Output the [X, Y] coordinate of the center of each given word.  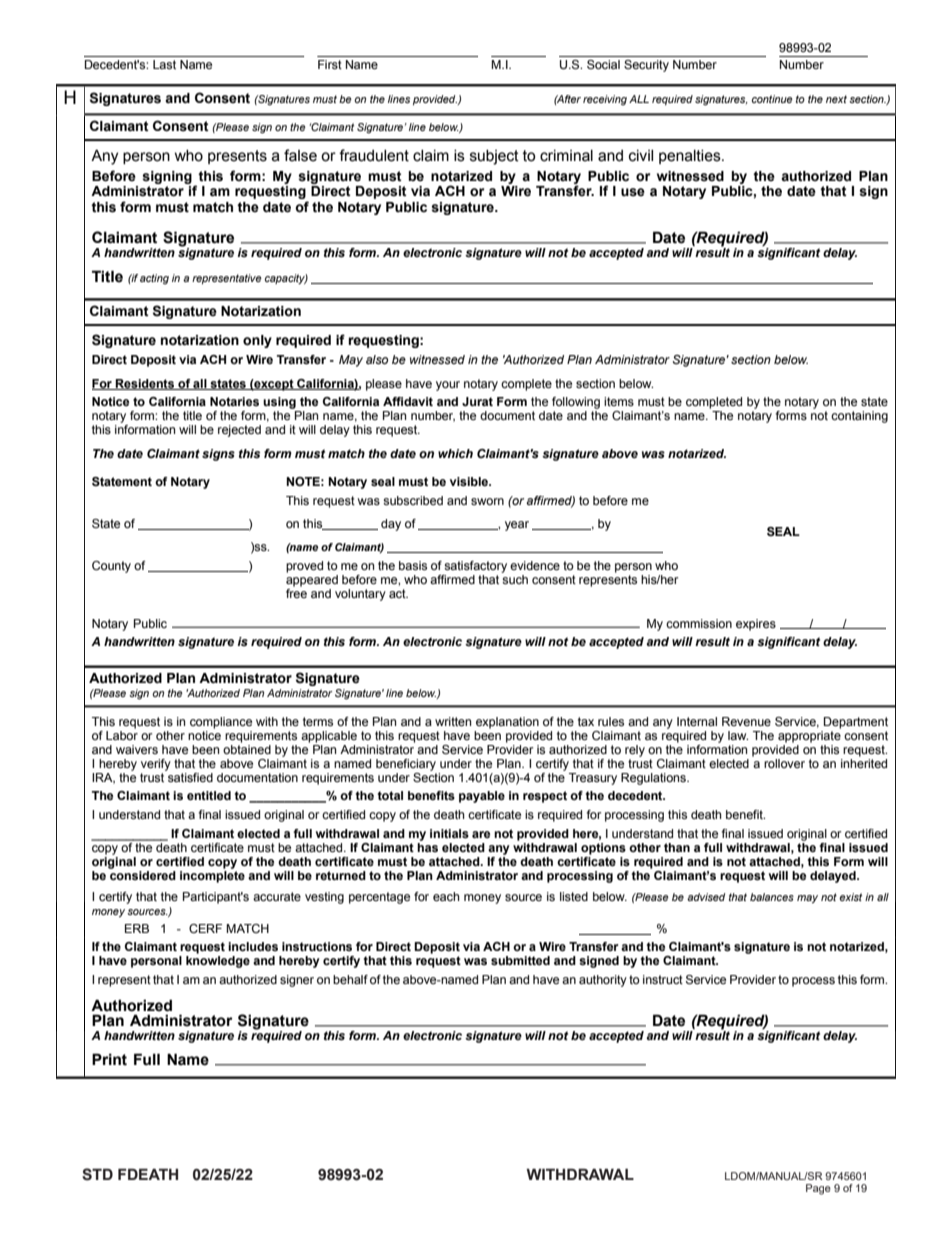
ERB [137, 928]
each [446, 896]
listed [574, 896]
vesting [324, 898]
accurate [277, 896]
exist [850, 897]
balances [772, 897]
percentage [379, 898]
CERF [205, 928]
